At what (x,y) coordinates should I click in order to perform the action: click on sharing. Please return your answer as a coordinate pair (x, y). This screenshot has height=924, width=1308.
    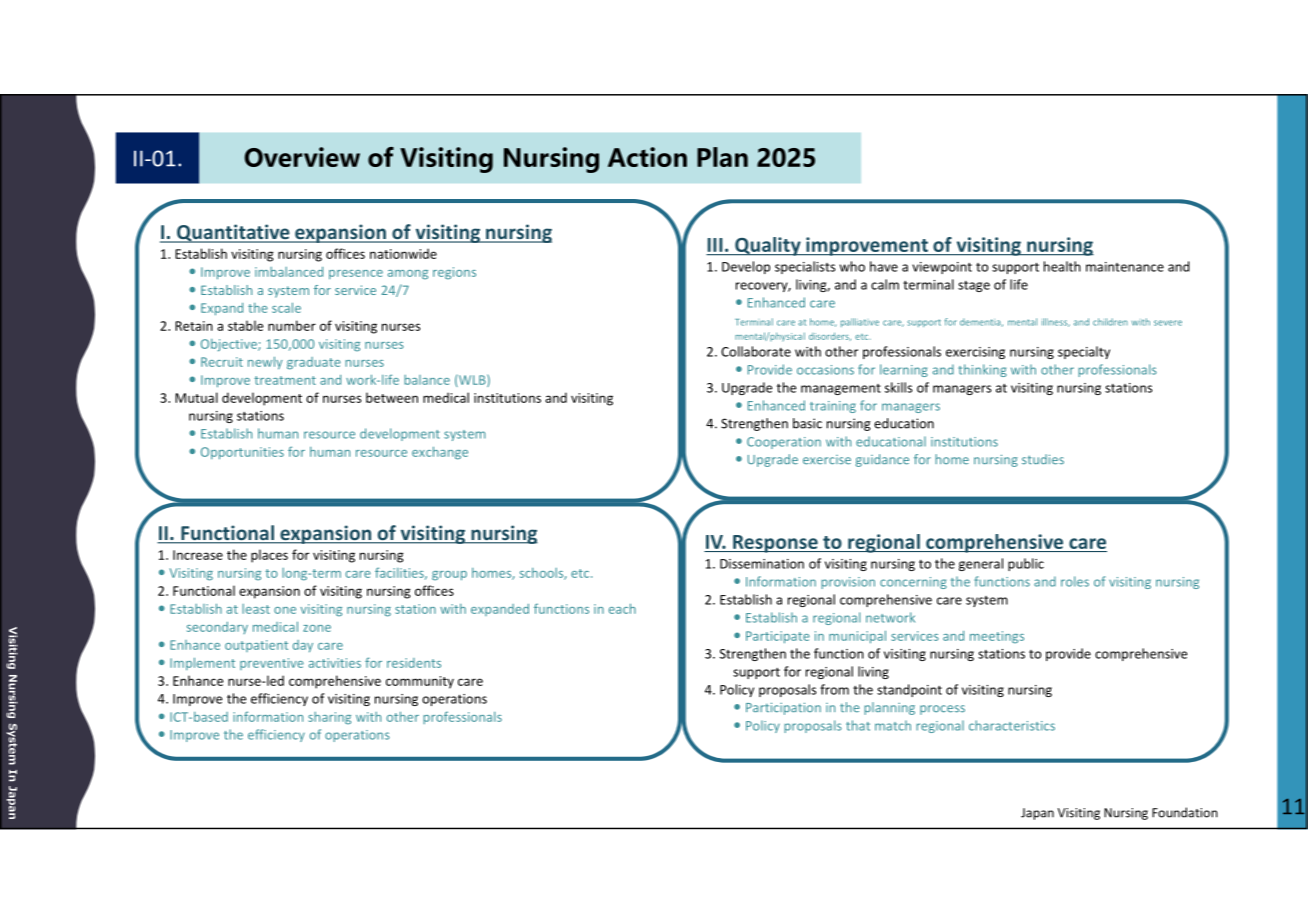
    Looking at the image, I should click on (329, 718).
